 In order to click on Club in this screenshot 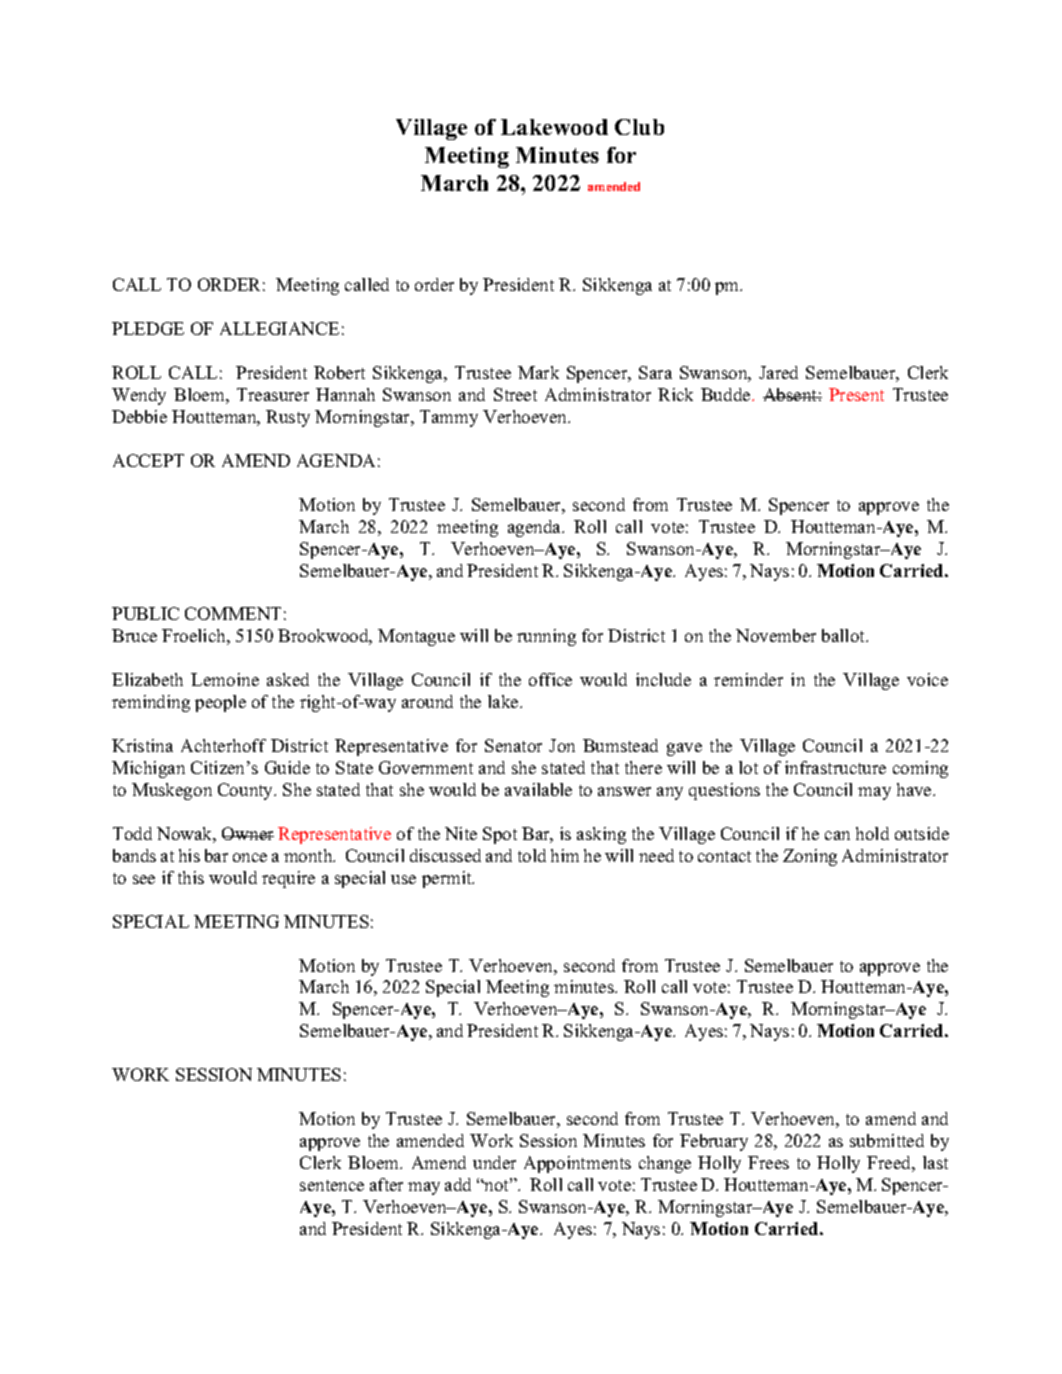, I will do `click(639, 127)`.
